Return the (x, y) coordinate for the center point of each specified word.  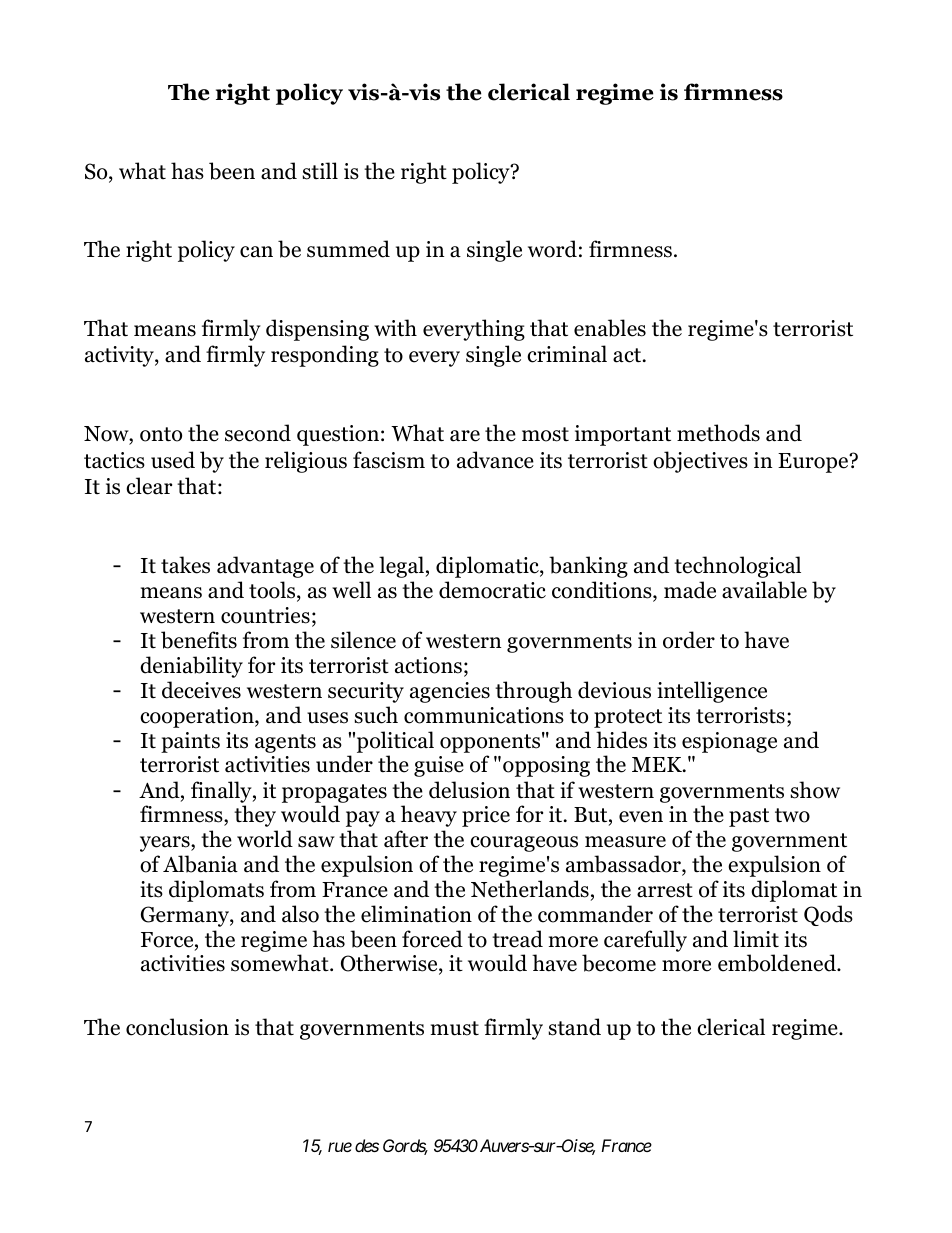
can (256, 252)
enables (610, 328)
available (764, 590)
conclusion (177, 1027)
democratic (492, 590)
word (552, 249)
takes (185, 565)
